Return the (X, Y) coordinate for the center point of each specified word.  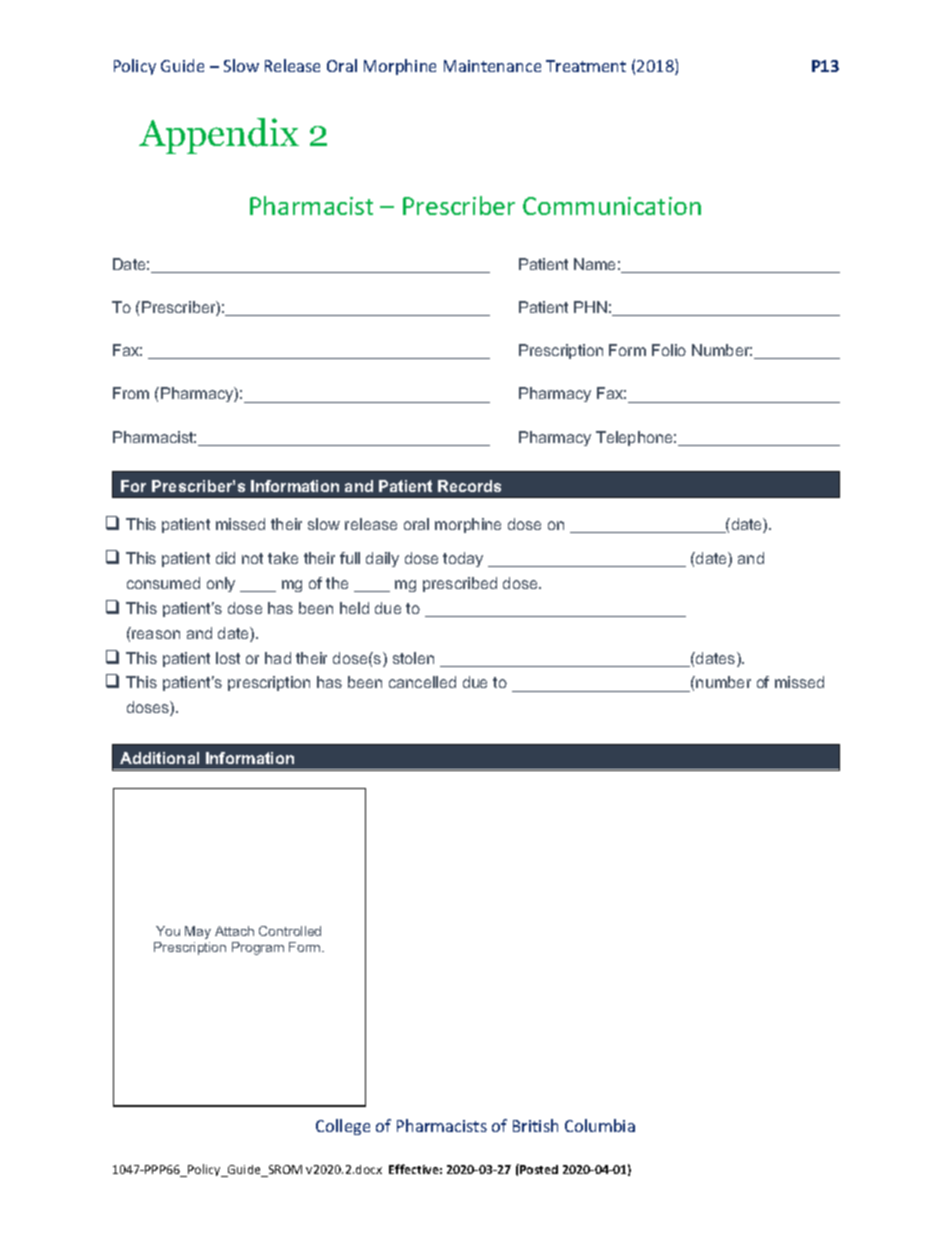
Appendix (219, 136)
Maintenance (492, 66)
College (343, 1127)
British (535, 1125)
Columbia (600, 1125)
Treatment (586, 66)
